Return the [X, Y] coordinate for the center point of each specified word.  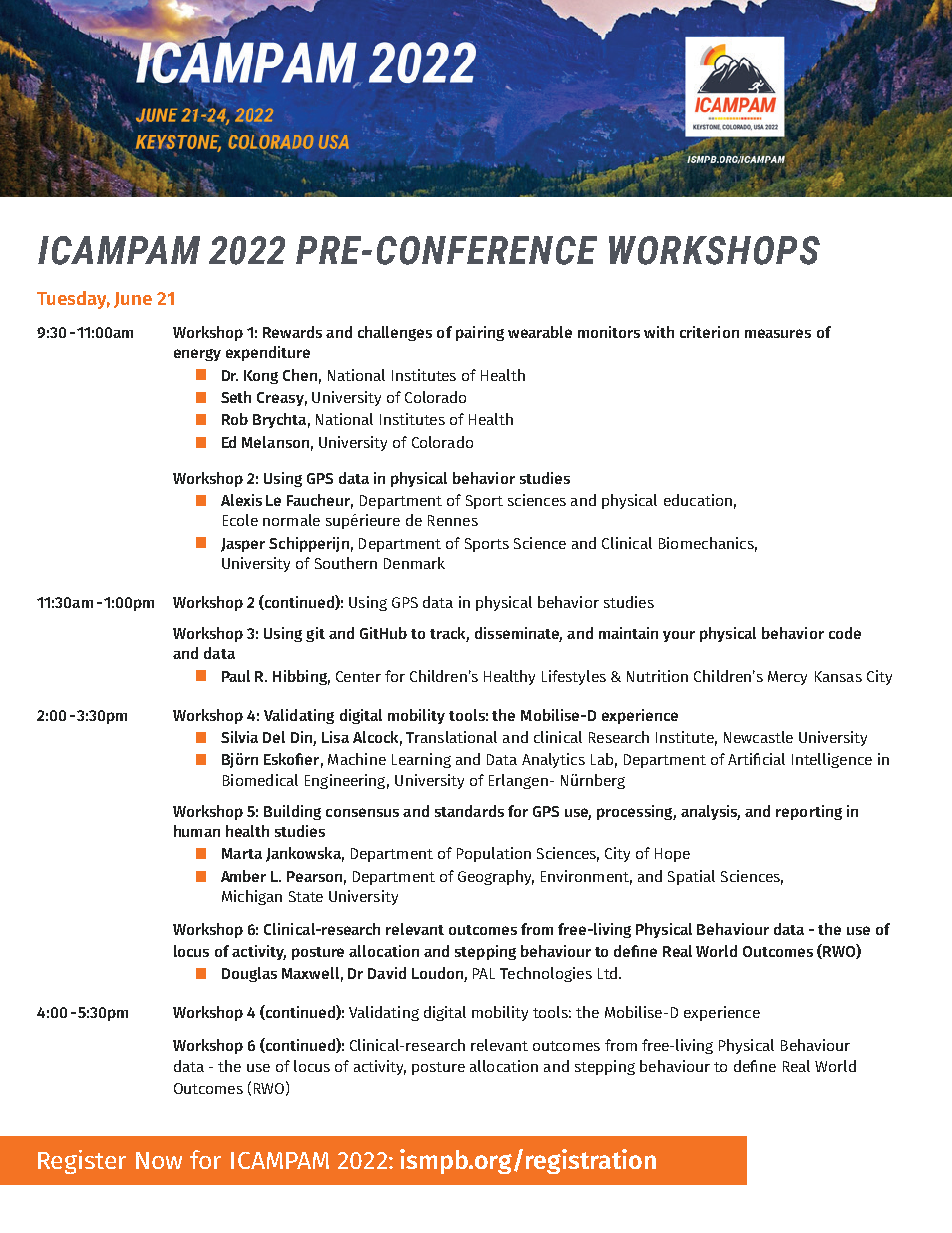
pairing [480, 333]
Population [494, 854]
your [679, 636]
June [133, 300]
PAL [484, 973]
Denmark [414, 563]
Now [159, 1160]
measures [778, 333]
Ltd [607, 973]
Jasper [243, 545]
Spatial [691, 877]
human [197, 831]
